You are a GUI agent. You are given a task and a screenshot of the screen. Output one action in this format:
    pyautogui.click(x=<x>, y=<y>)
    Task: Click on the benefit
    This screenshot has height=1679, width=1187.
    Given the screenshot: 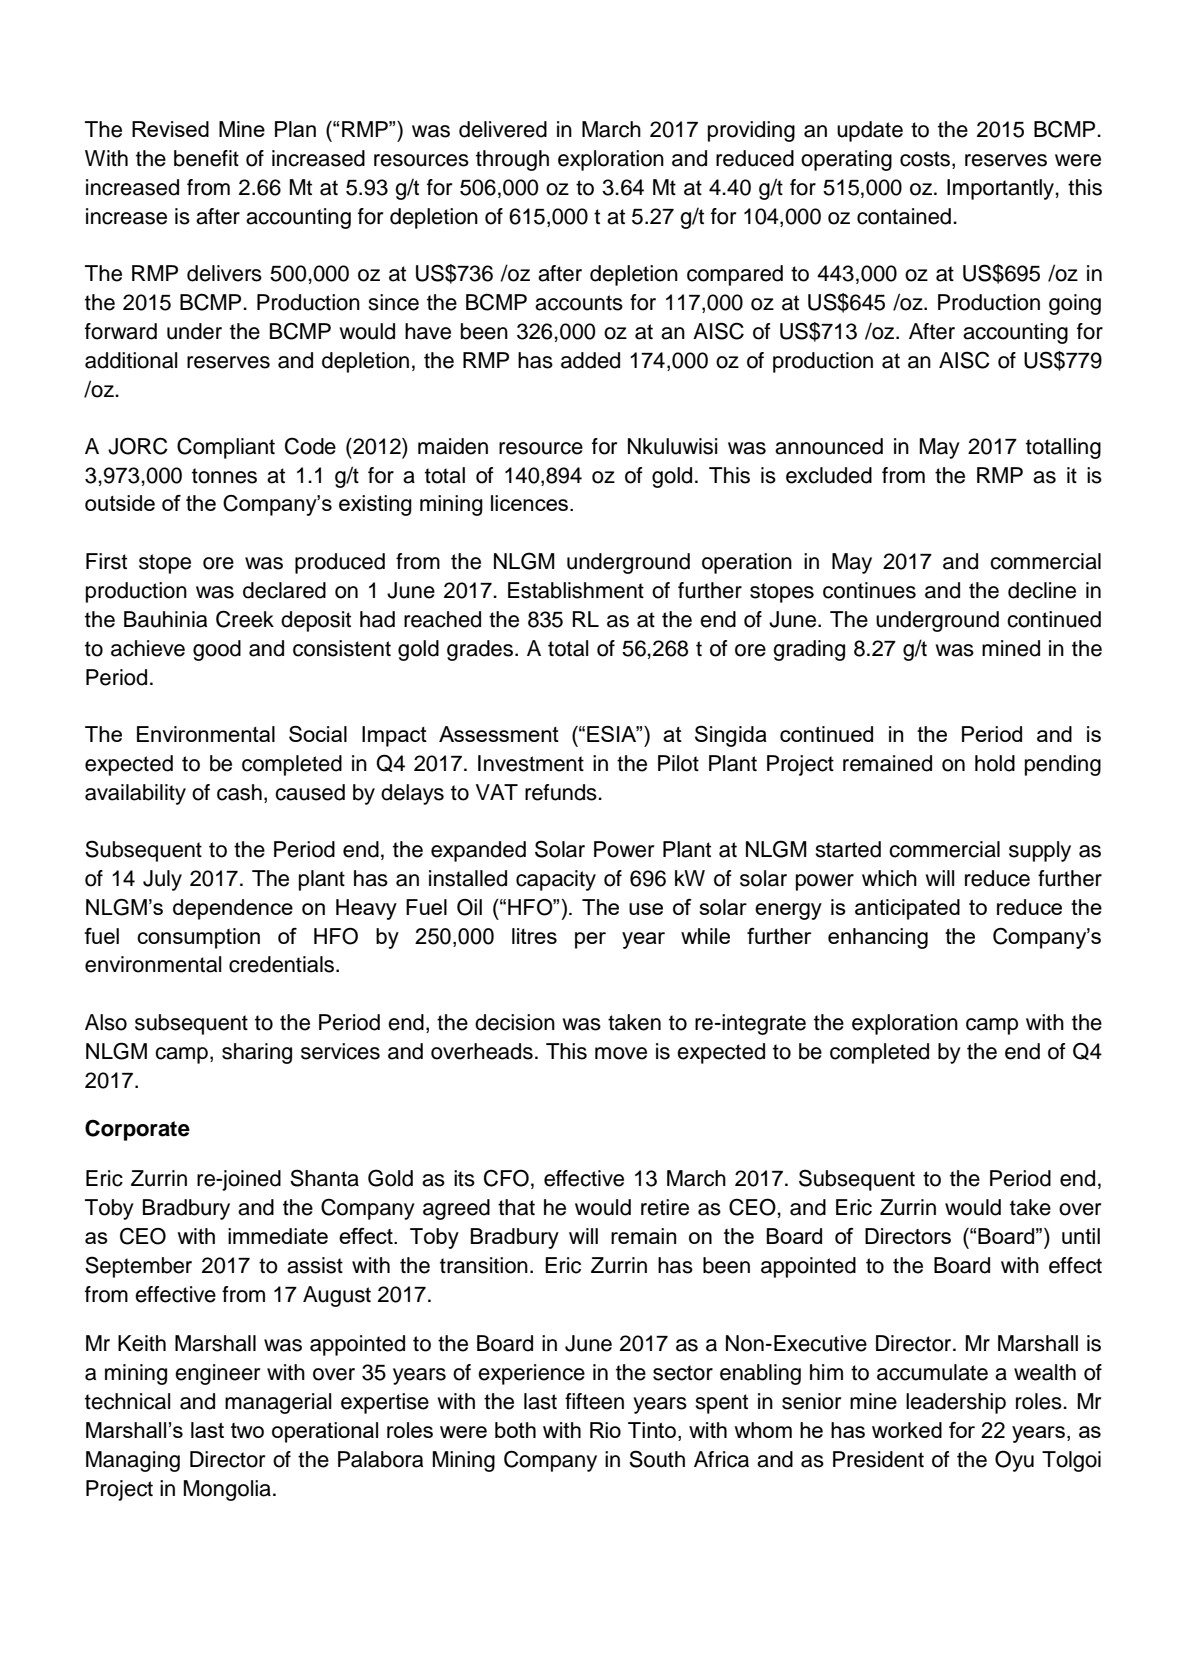 What is the action you would take?
    pyautogui.click(x=206, y=158)
